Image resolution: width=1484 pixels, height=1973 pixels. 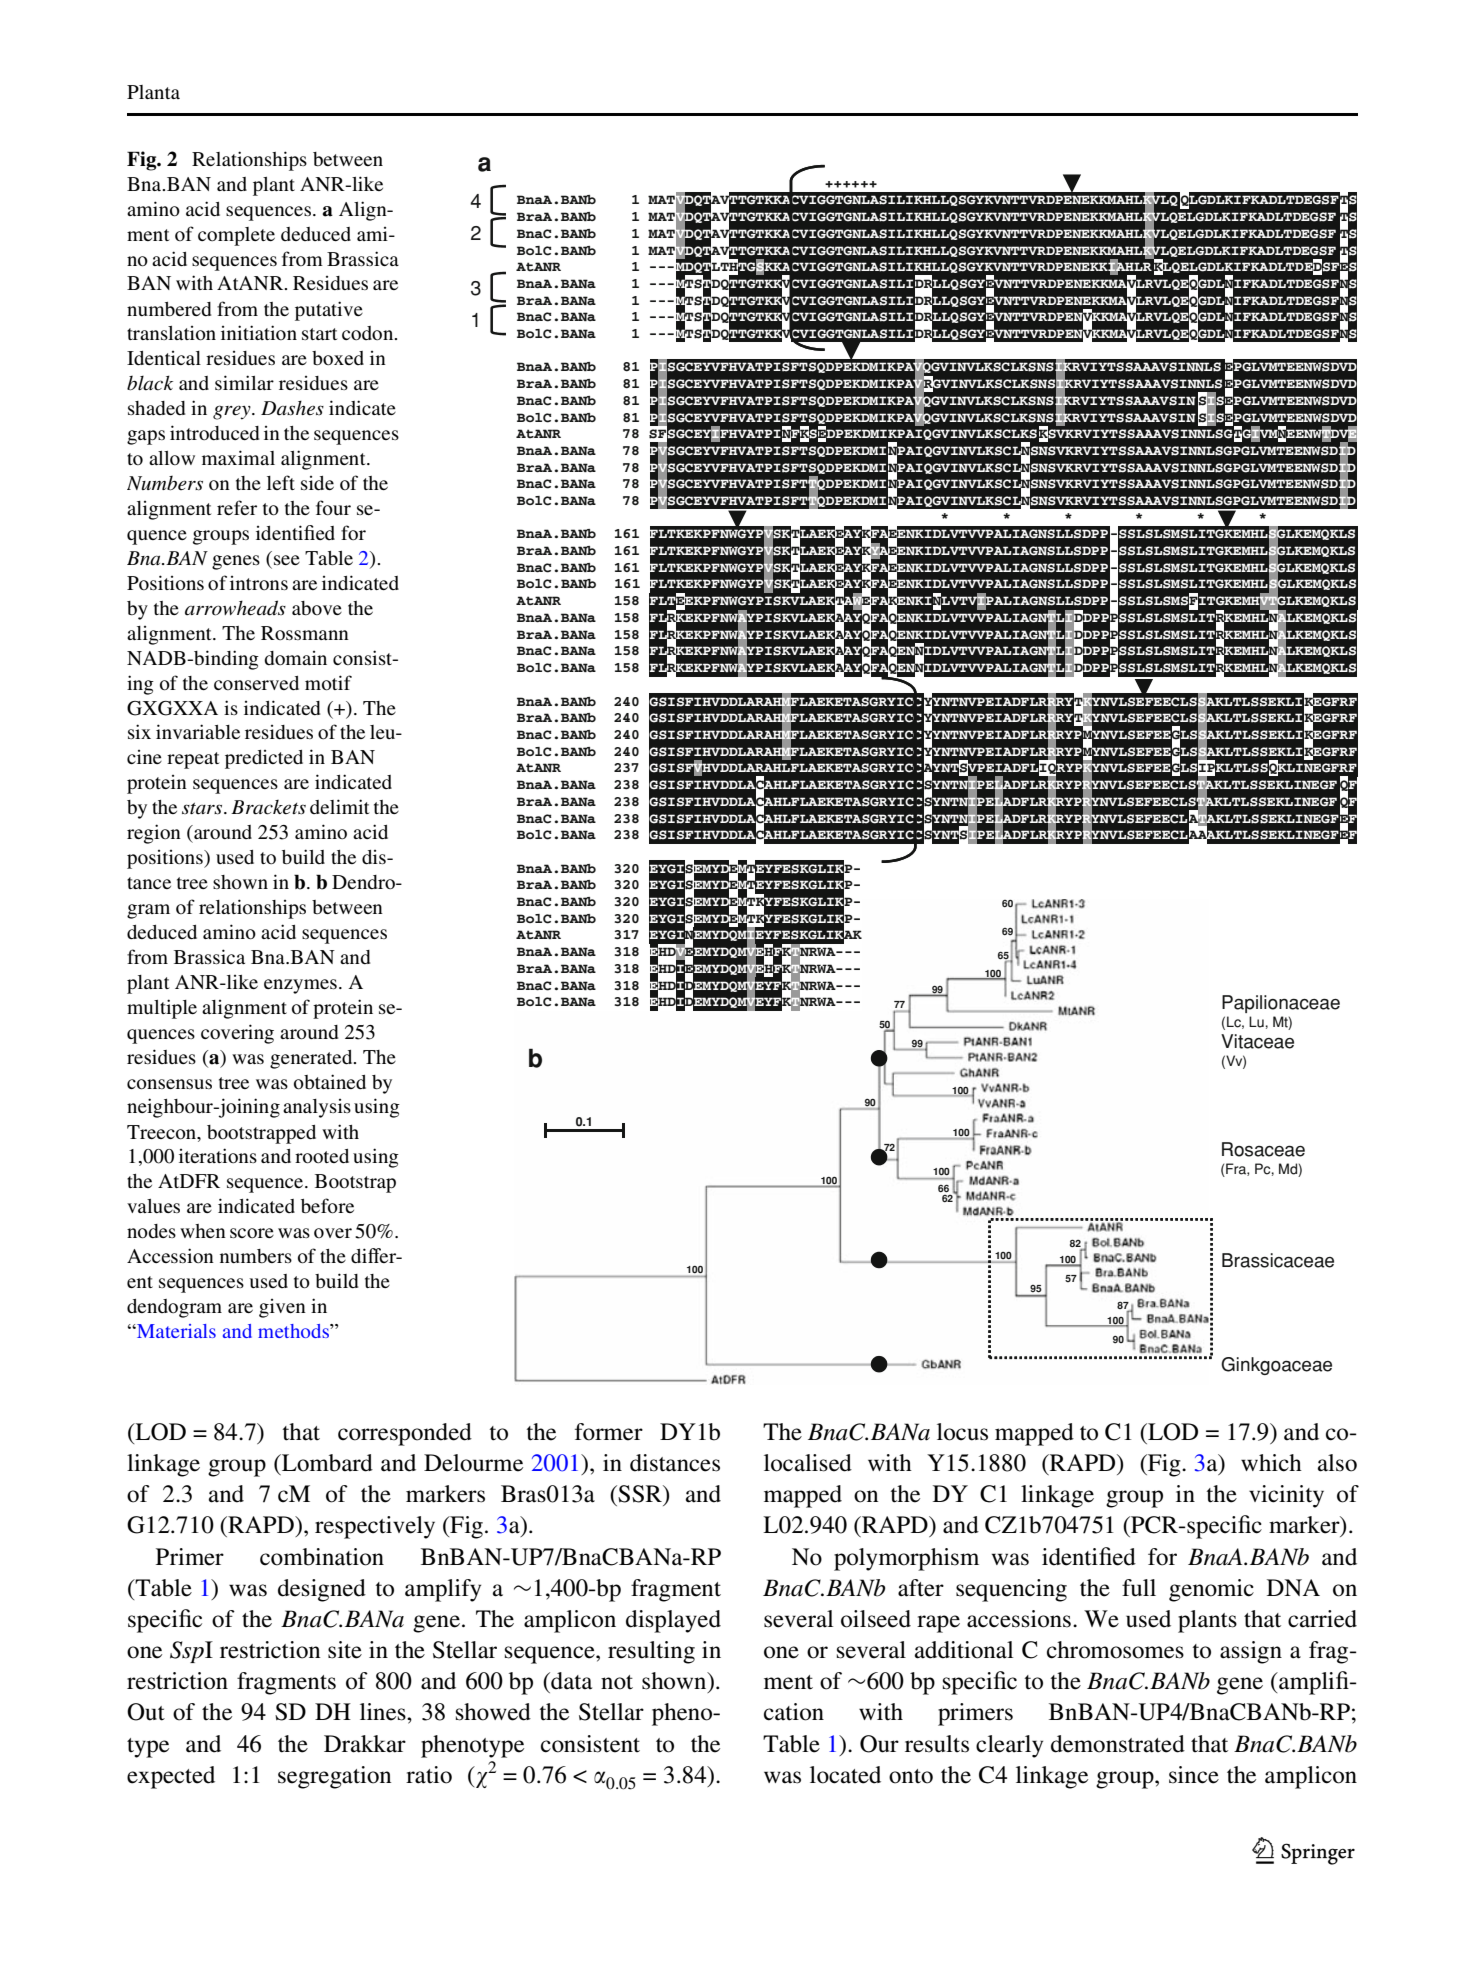 I want to click on segregation, so click(x=334, y=1777).
